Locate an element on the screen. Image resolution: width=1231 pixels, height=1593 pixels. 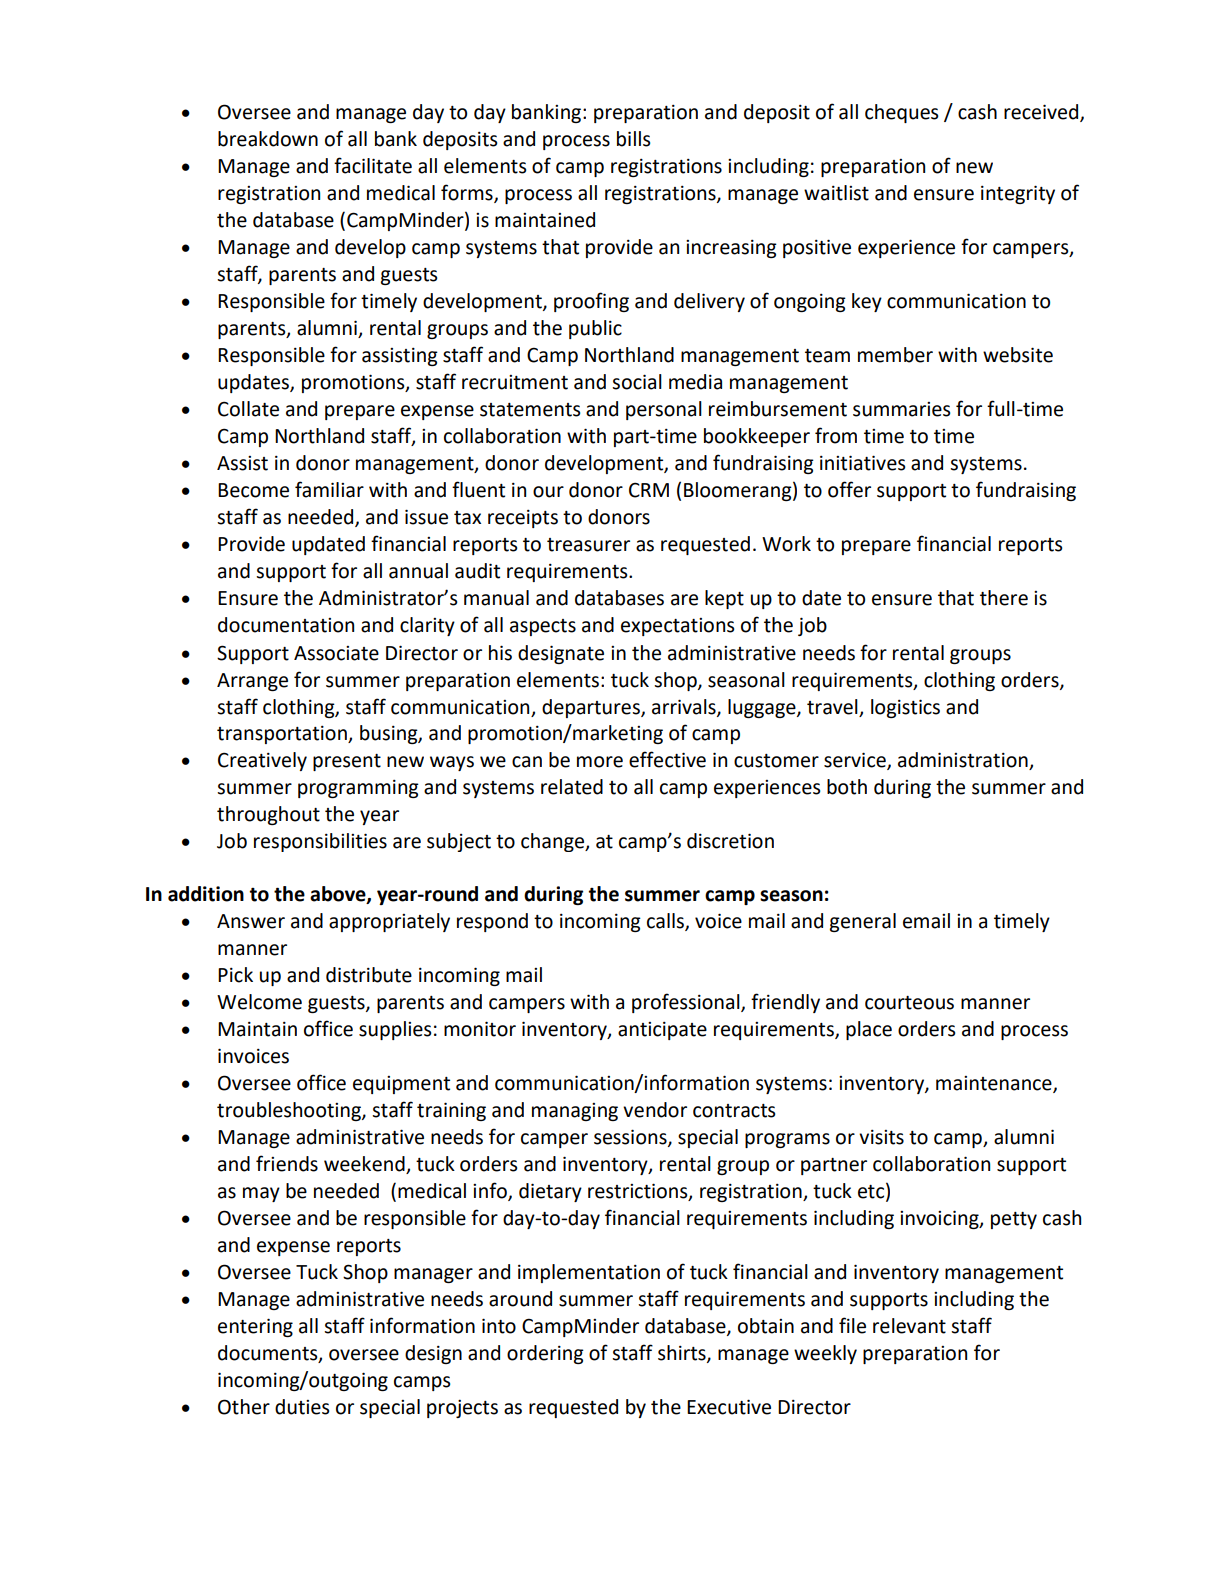
troubleshooting is located at coordinates (290, 1111).
